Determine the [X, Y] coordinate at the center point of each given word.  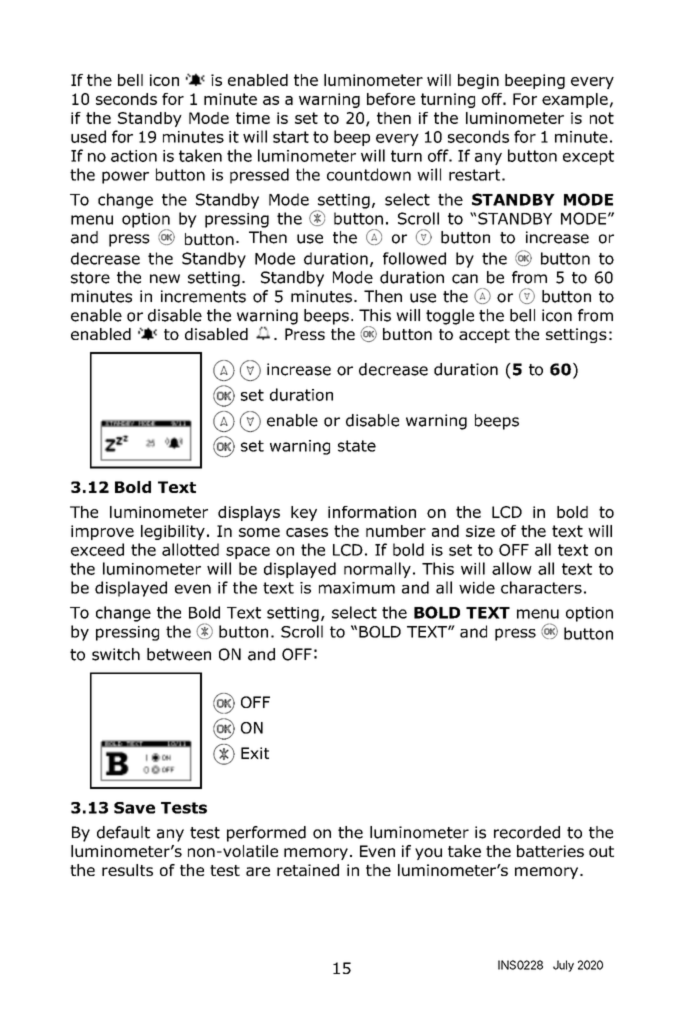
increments [203, 296]
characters [541, 587]
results [127, 870]
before [391, 99]
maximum [357, 588]
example [575, 100]
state [357, 446]
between [179, 654]
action [134, 156]
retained [308, 870]
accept [484, 336]
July [563, 966]
